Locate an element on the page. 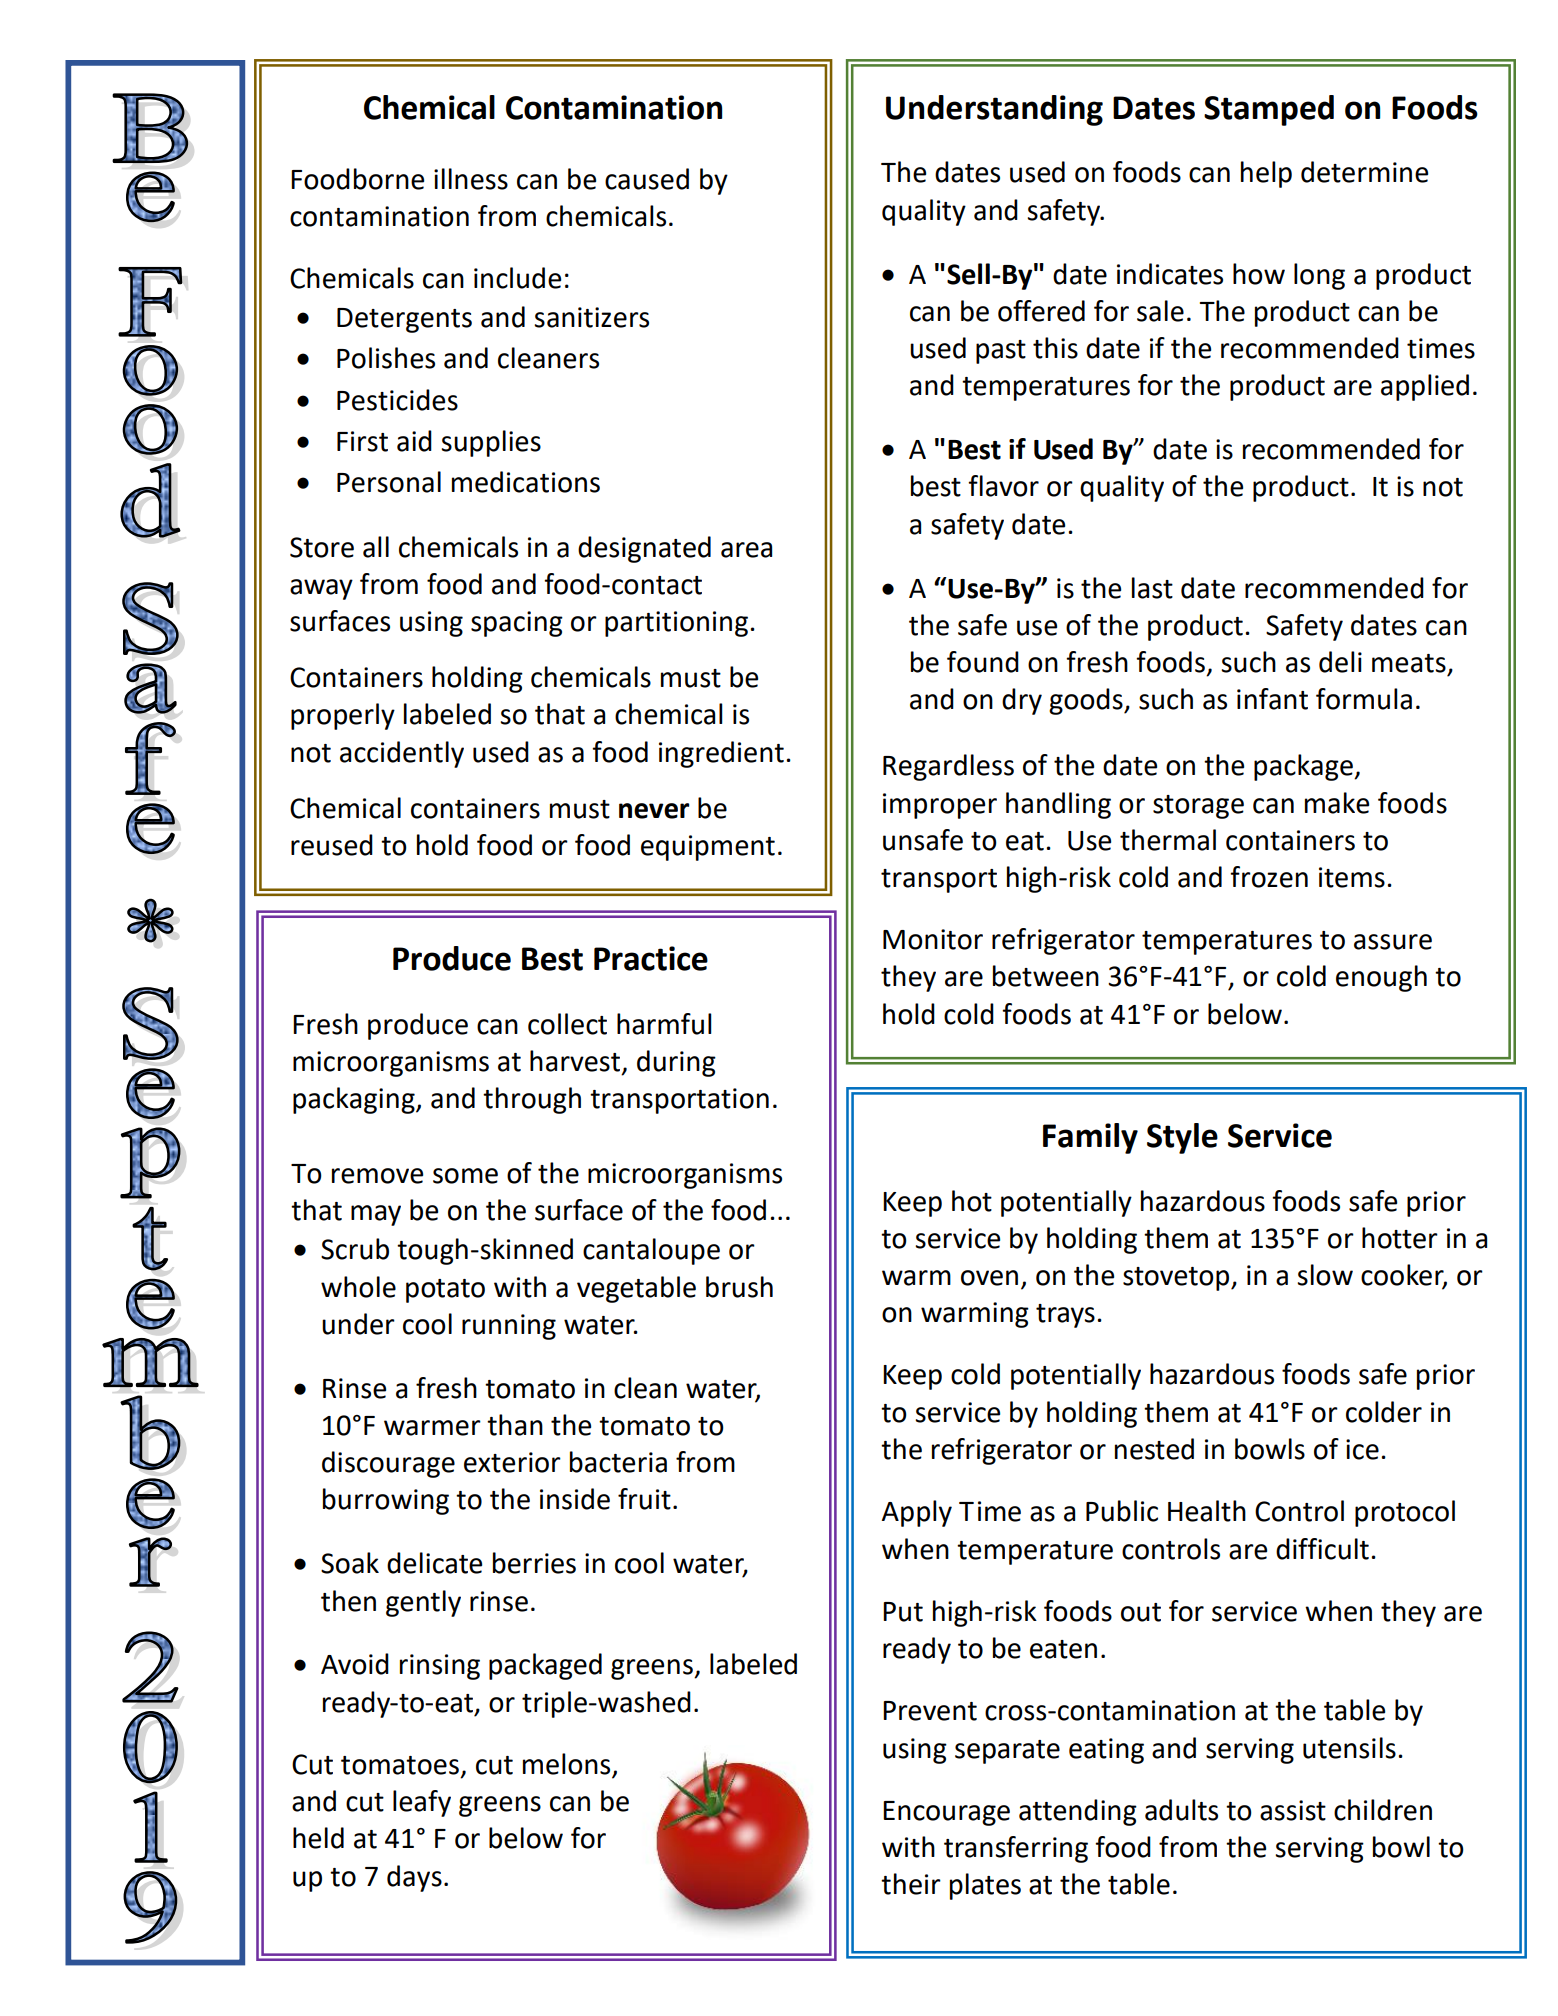 Image resolution: width=1558 pixels, height=2016 pixels. Monitor is located at coordinates (933, 939).
